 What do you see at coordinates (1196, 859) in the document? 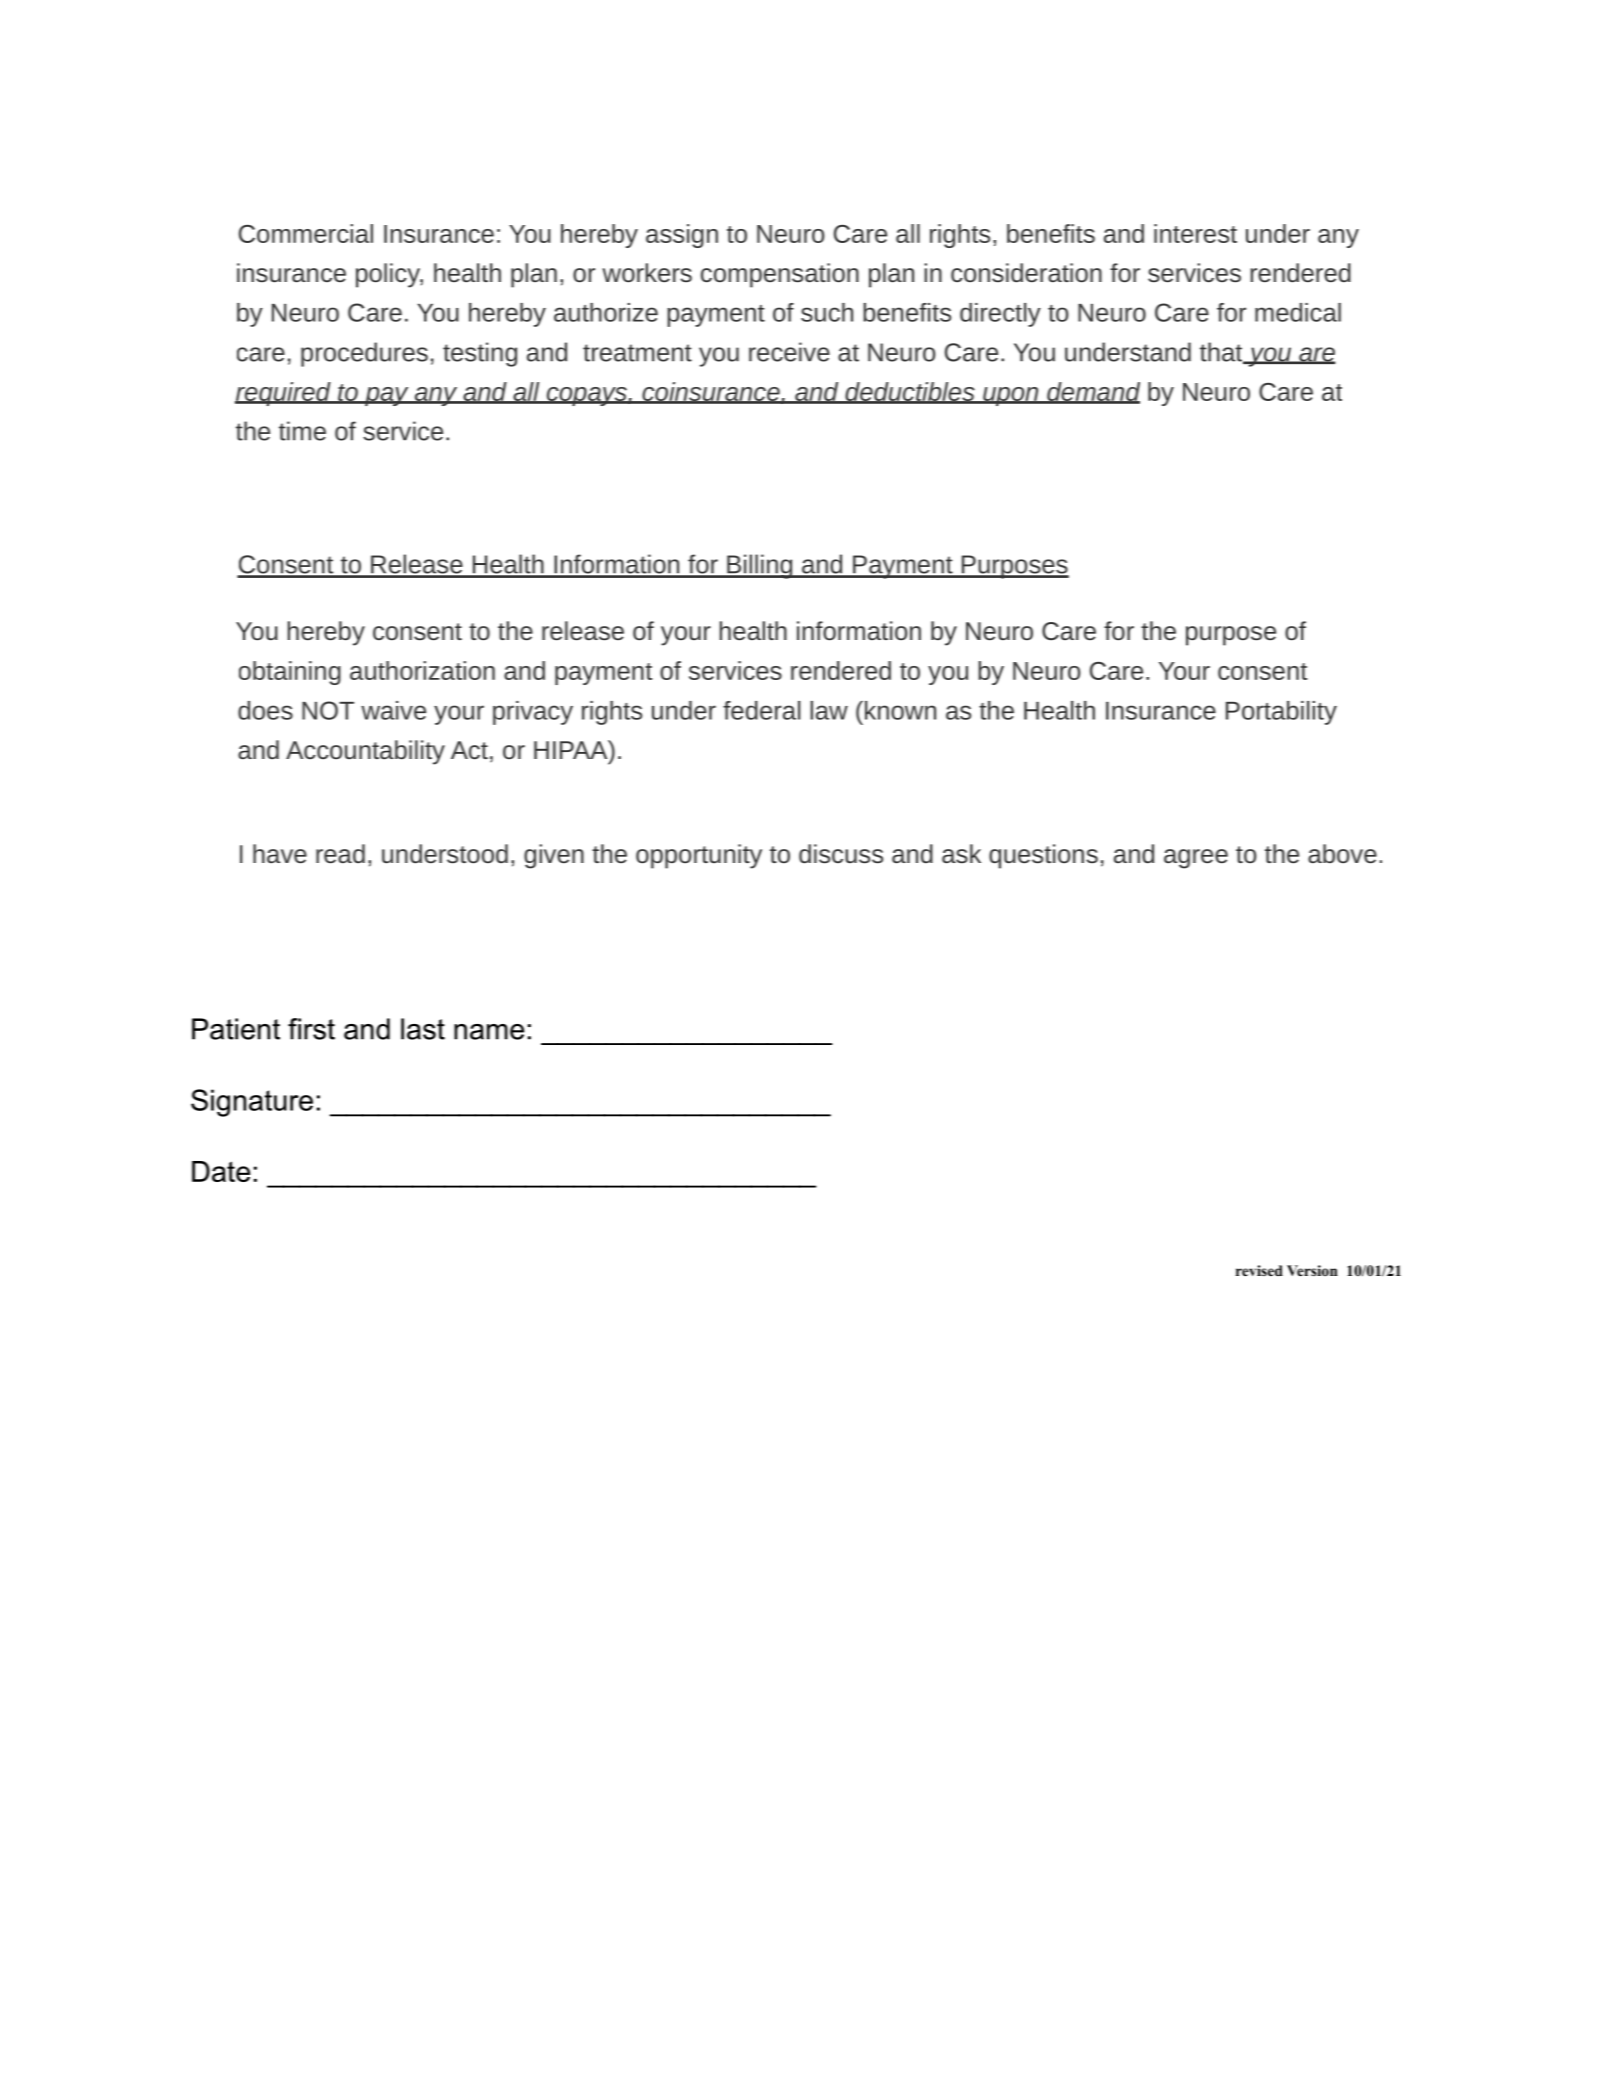
I see `agree` at bounding box center [1196, 859].
